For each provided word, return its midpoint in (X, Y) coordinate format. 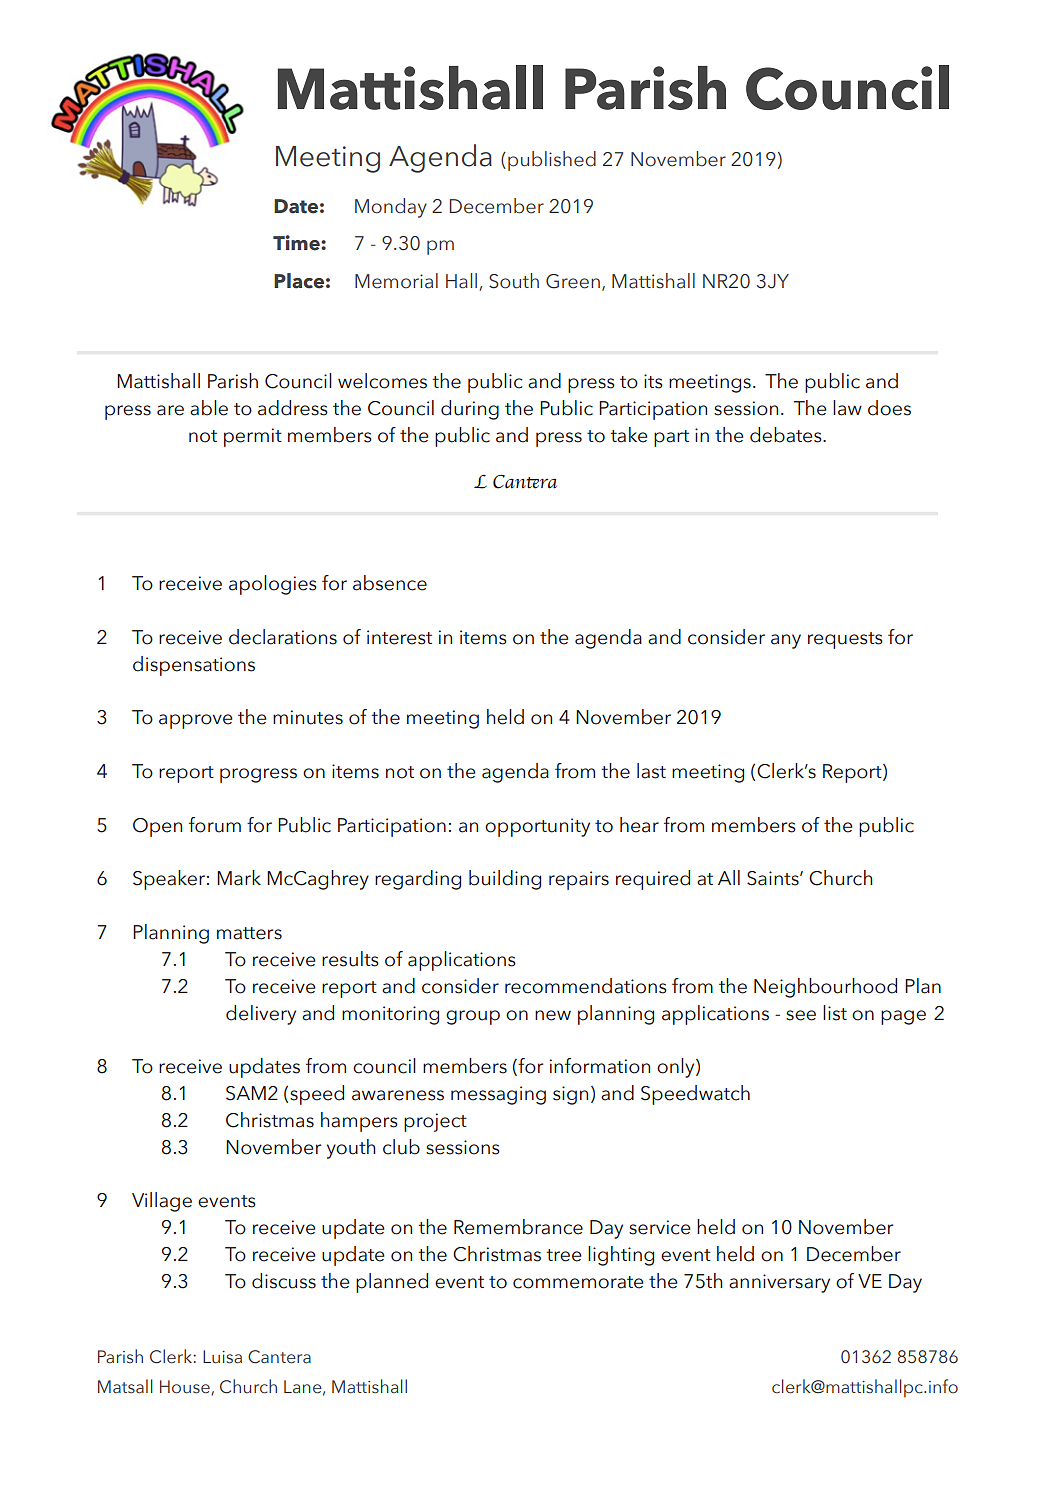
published (552, 161)
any (786, 641)
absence (390, 583)
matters (249, 933)
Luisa (222, 1357)
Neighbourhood (825, 988)
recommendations (586, 986)
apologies (273, 585)
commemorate (578, 1282)
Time (297, 243)
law (847, 408)
